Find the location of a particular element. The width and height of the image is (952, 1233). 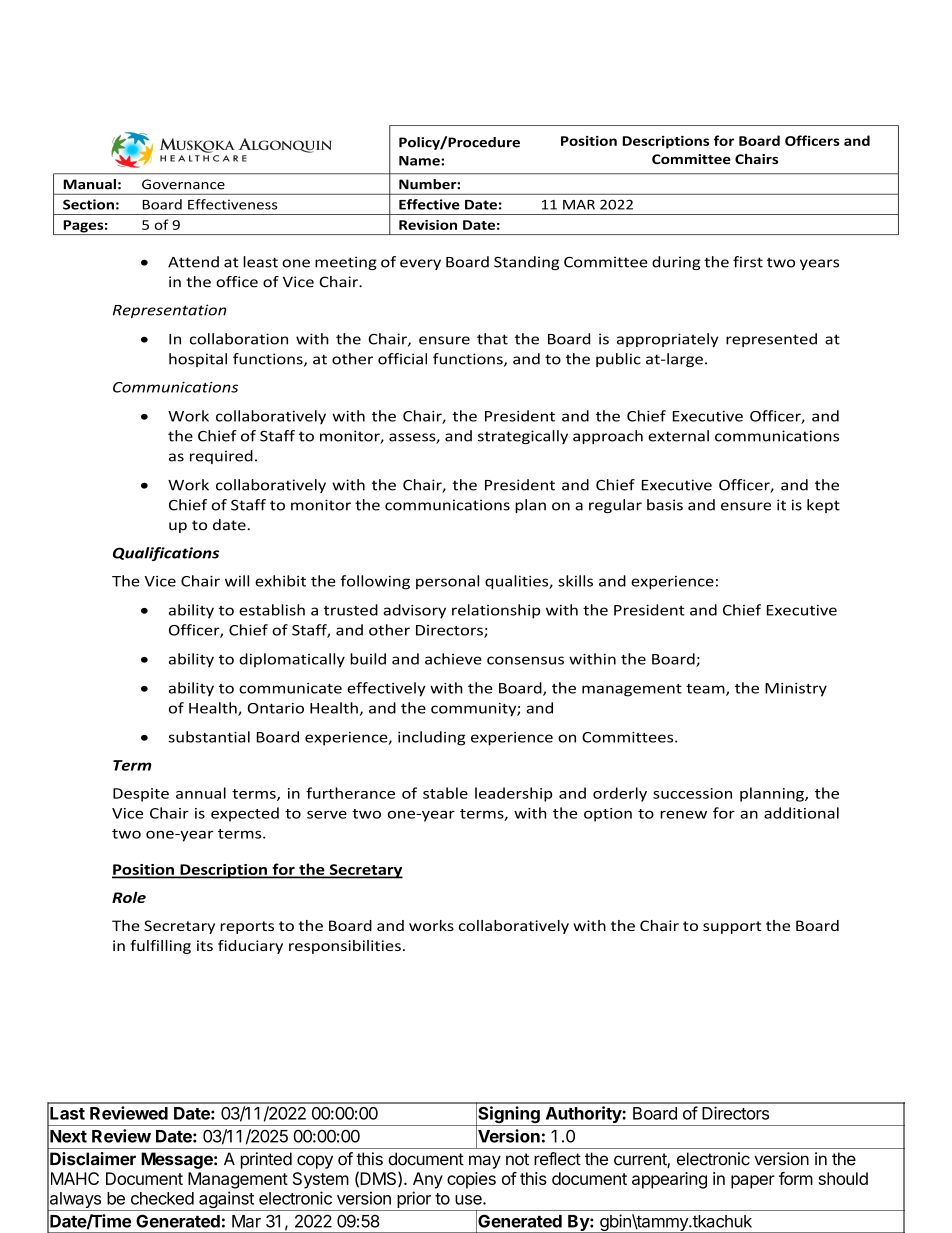

Revision is located at coordinates (428, 225).
